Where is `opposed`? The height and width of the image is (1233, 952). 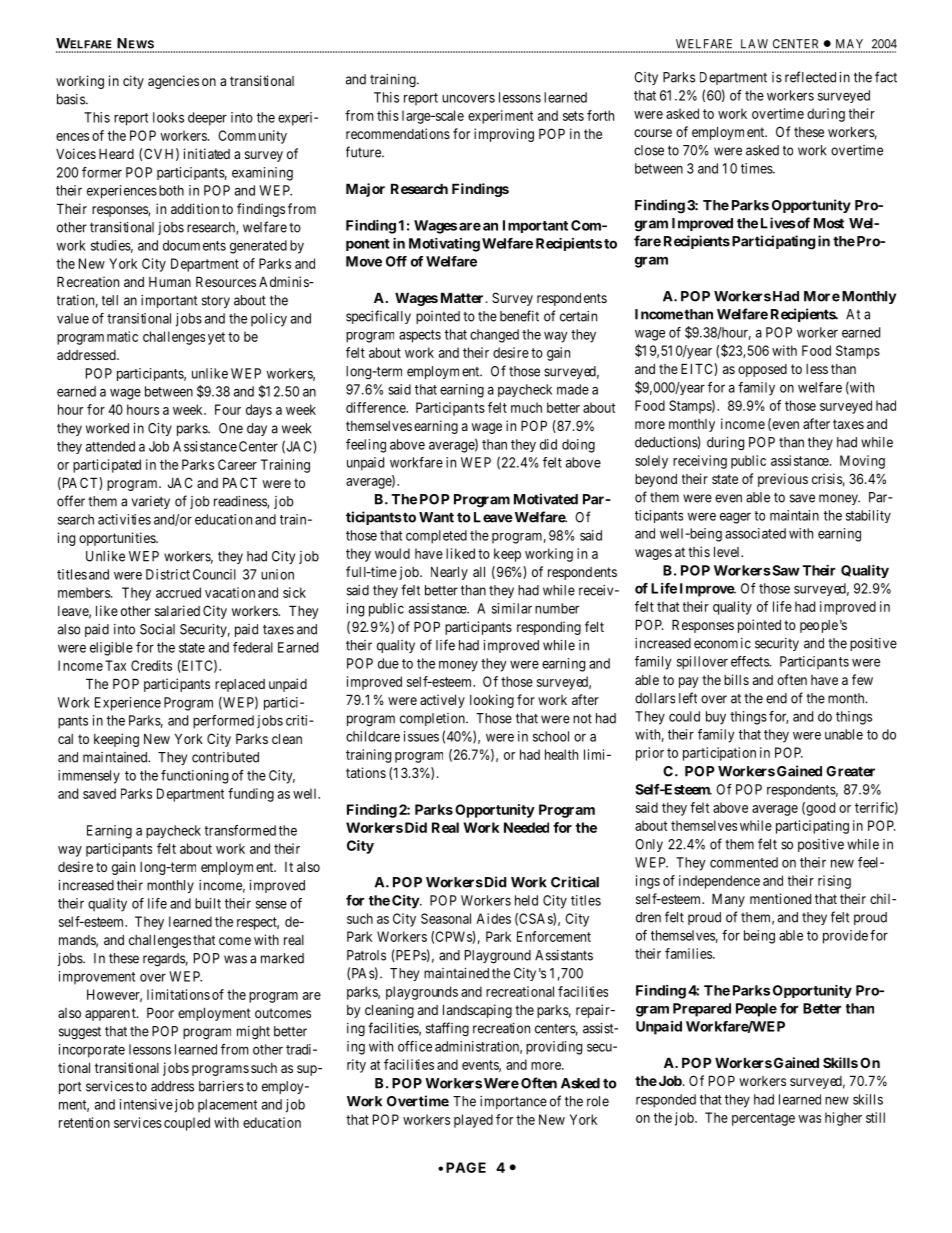 opposed is located at coordinates (762, 370).
